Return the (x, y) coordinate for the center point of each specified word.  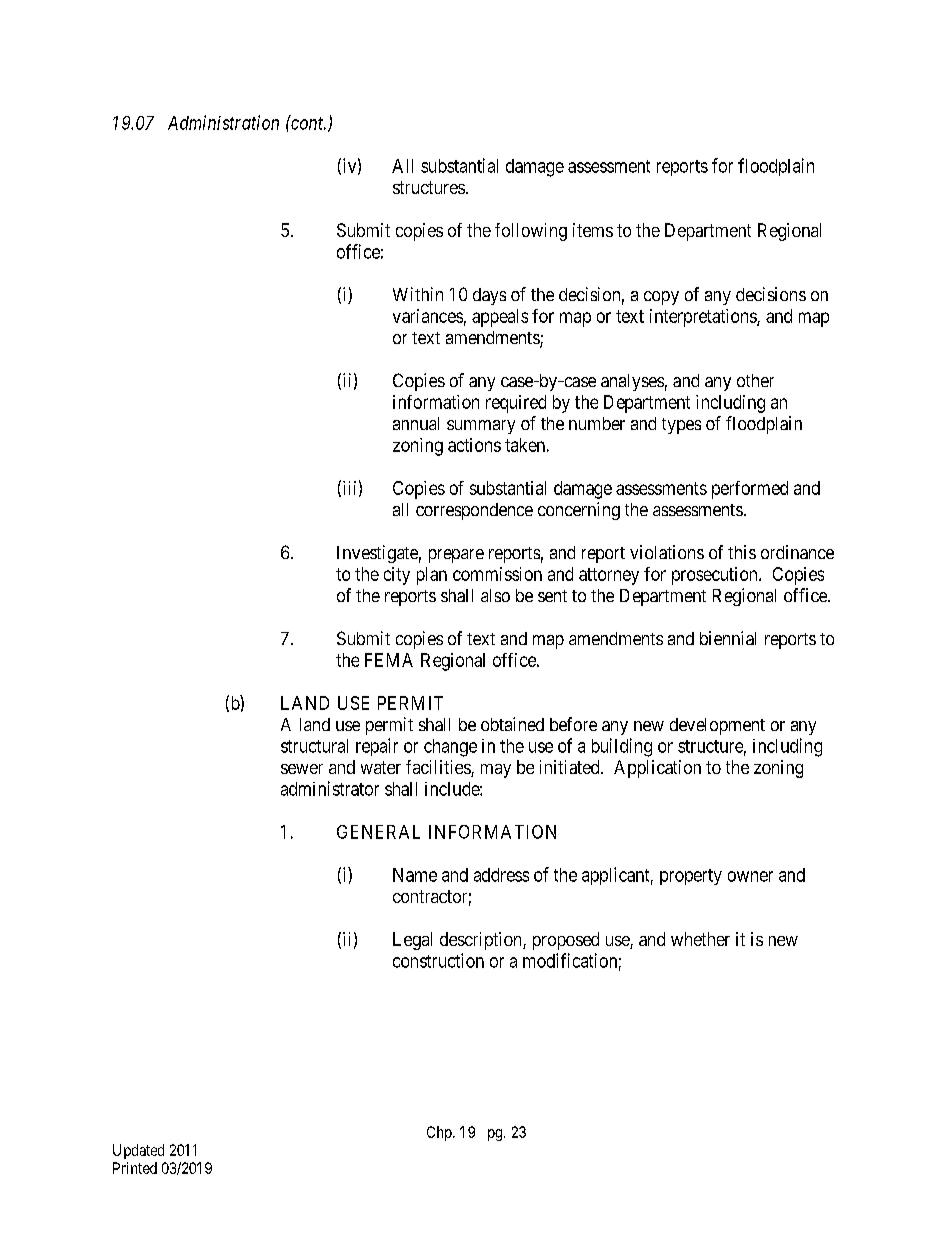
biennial (728, 638)
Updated (138, 1151)
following (531, 232)
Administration (223, 122)
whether (700, 939)
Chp (440, 1133)
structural (314, 746)
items (593, 230)
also (495, 595)
